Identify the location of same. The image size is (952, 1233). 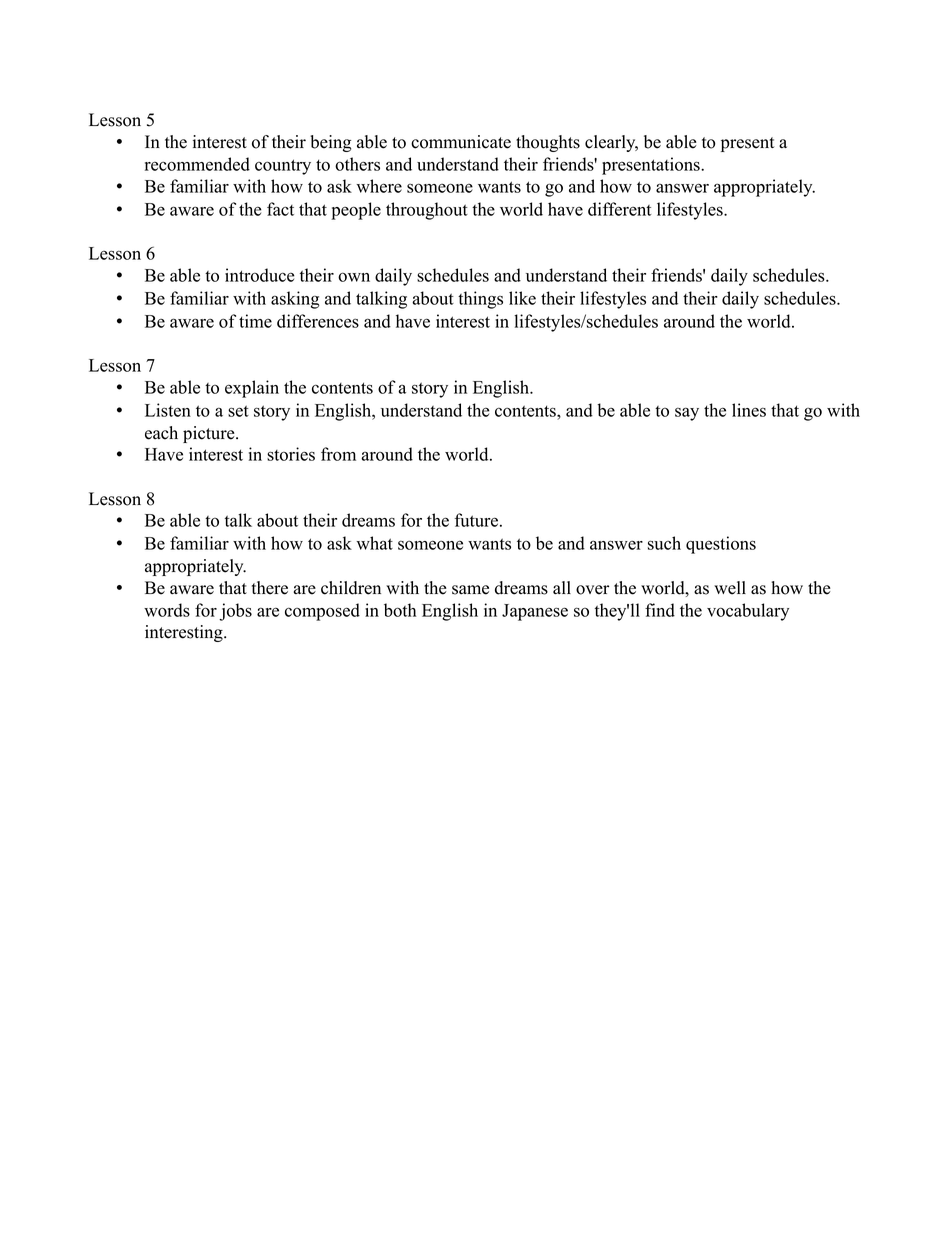
(470, 590).
